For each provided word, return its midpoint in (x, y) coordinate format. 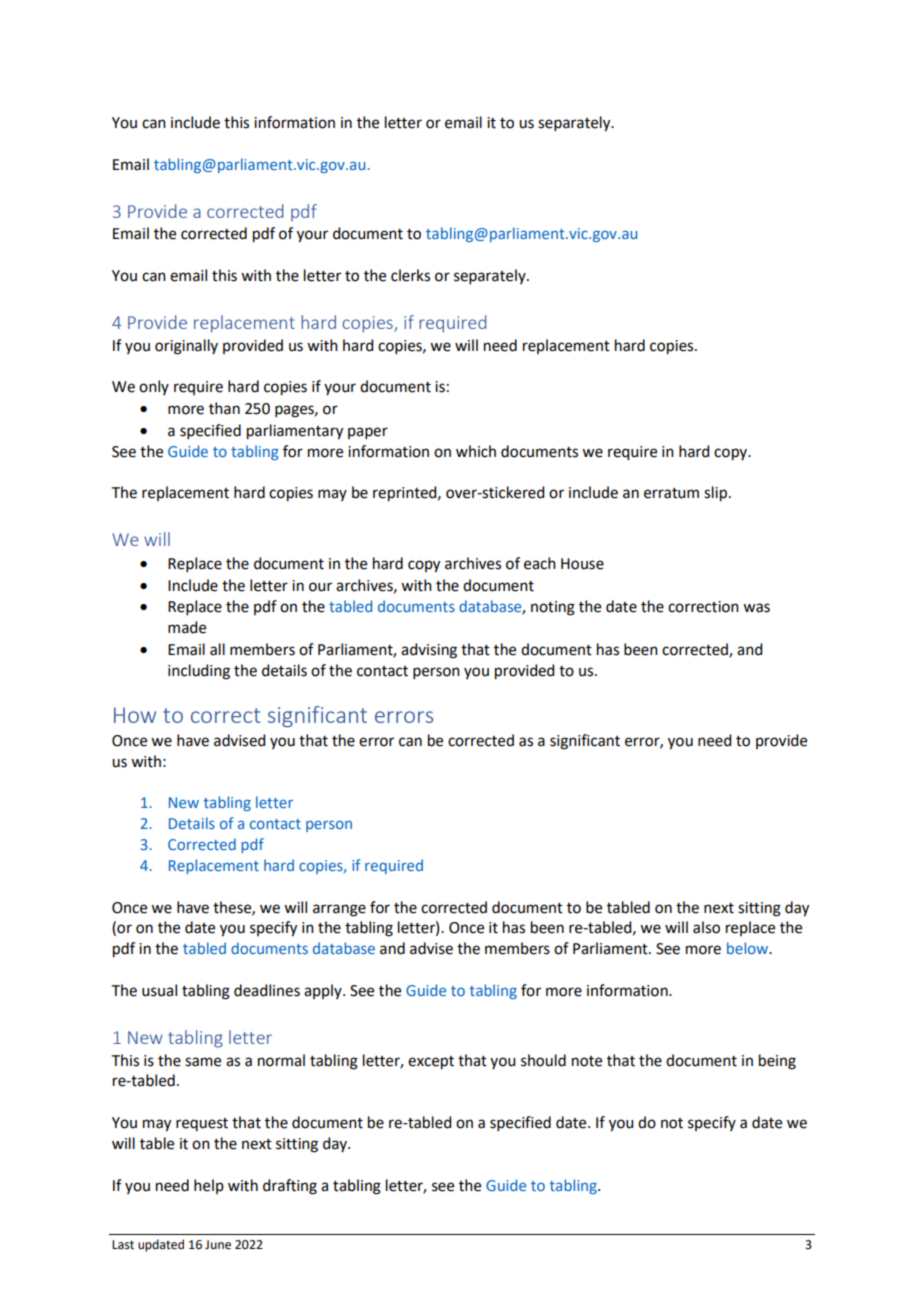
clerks (410, 275)
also (706, 927)
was (756, 608)
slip (715, 494)
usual (159, 990)
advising (429, 651)
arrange (339, 910)
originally (186, 347)
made (187, 627)
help (209, 1186)
